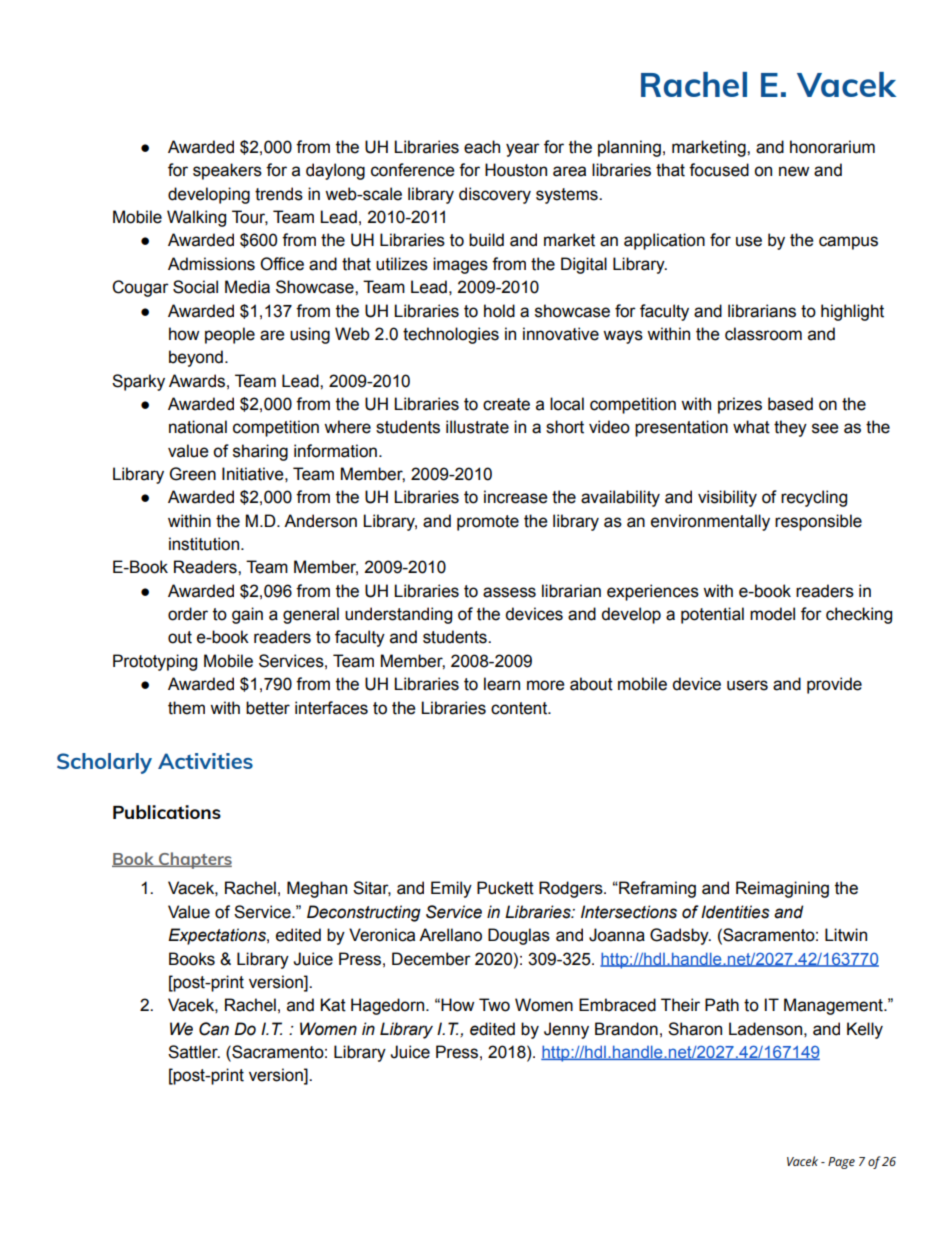 The image size is (952, 1233). I want to click on Chapters, so click(194, 860).
